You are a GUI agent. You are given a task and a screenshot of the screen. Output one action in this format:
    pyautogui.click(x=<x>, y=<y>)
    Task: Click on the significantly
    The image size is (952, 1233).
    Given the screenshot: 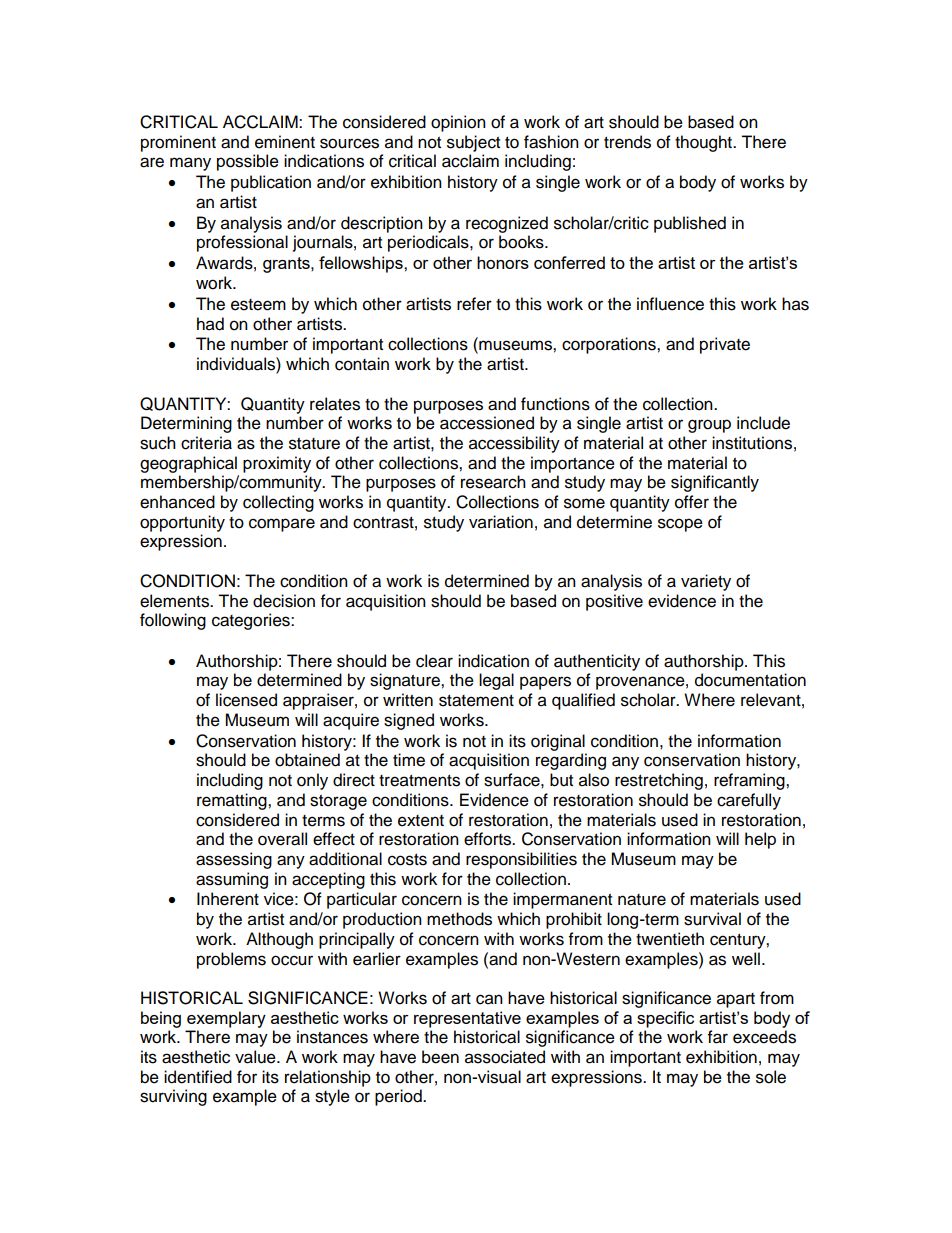 What is the action you would take?
    pyautogui.click(x=715, y=483)
